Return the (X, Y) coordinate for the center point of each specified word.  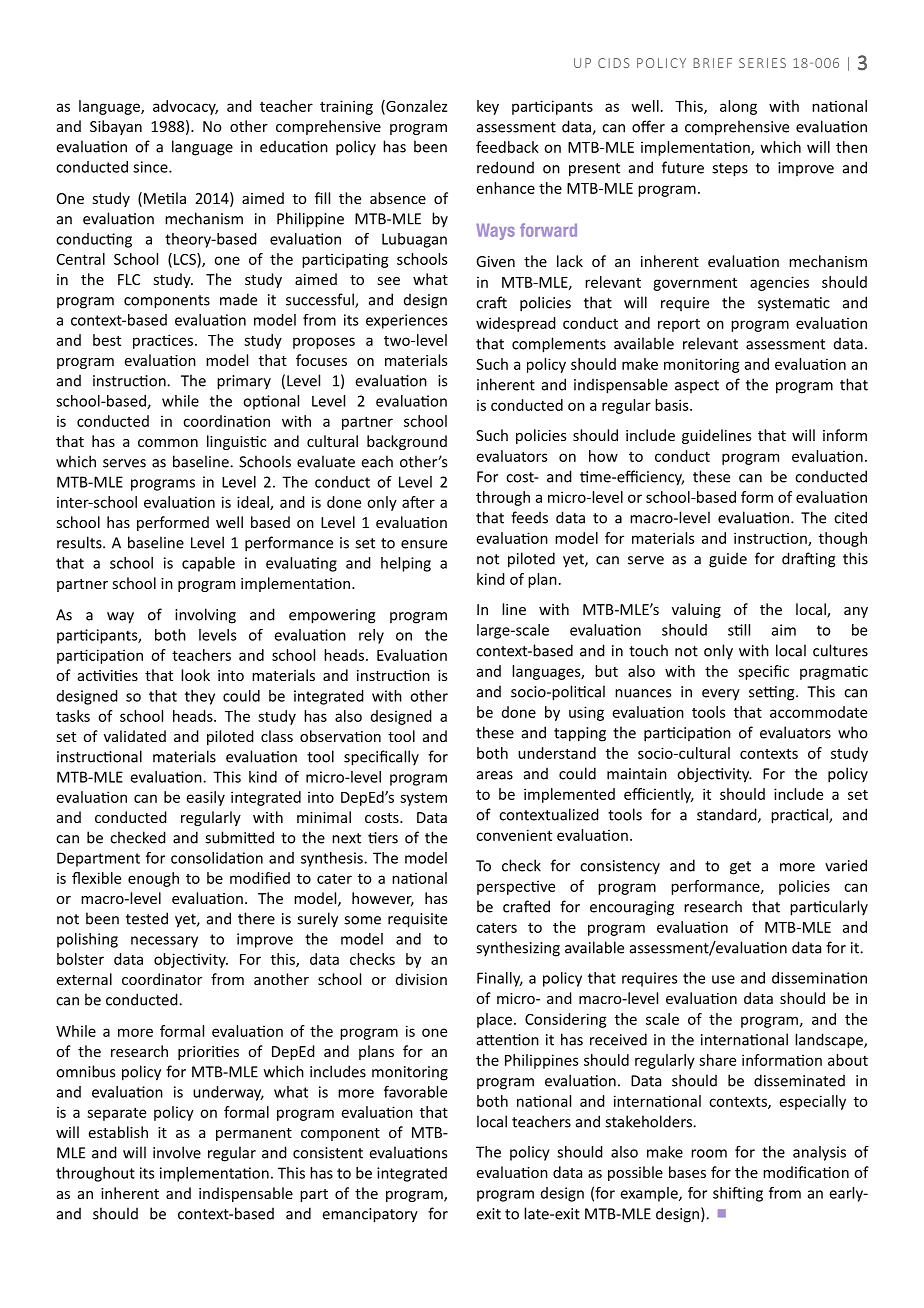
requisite (417, 920)
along (738, 107)
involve (177, 1152)
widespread (516, 324)
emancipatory (370, 1215)
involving (205, 616)
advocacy (185, 107)
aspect (697, 386)
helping (406, 564)
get (740, 868)
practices (164, 341)
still (739, 630)
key (488, 107)
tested (147, 918)
